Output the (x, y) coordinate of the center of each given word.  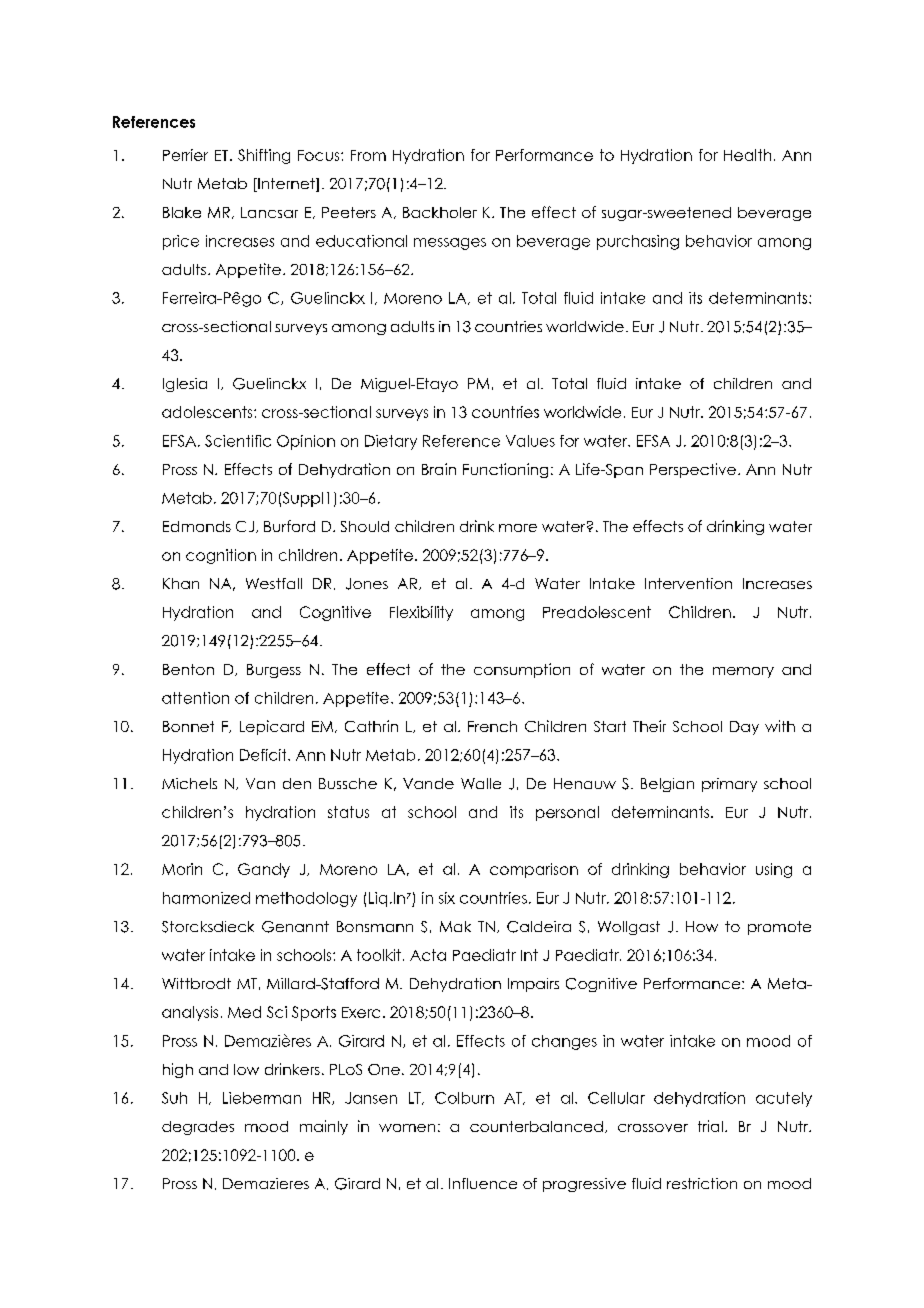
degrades (198, 1128)
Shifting (264, 156)
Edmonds (197, 526)
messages (450, 244)
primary (729, 785)
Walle (481, 783)
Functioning (505, 470)
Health (747, 155)
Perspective (693, 470)
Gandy (264, 870)
